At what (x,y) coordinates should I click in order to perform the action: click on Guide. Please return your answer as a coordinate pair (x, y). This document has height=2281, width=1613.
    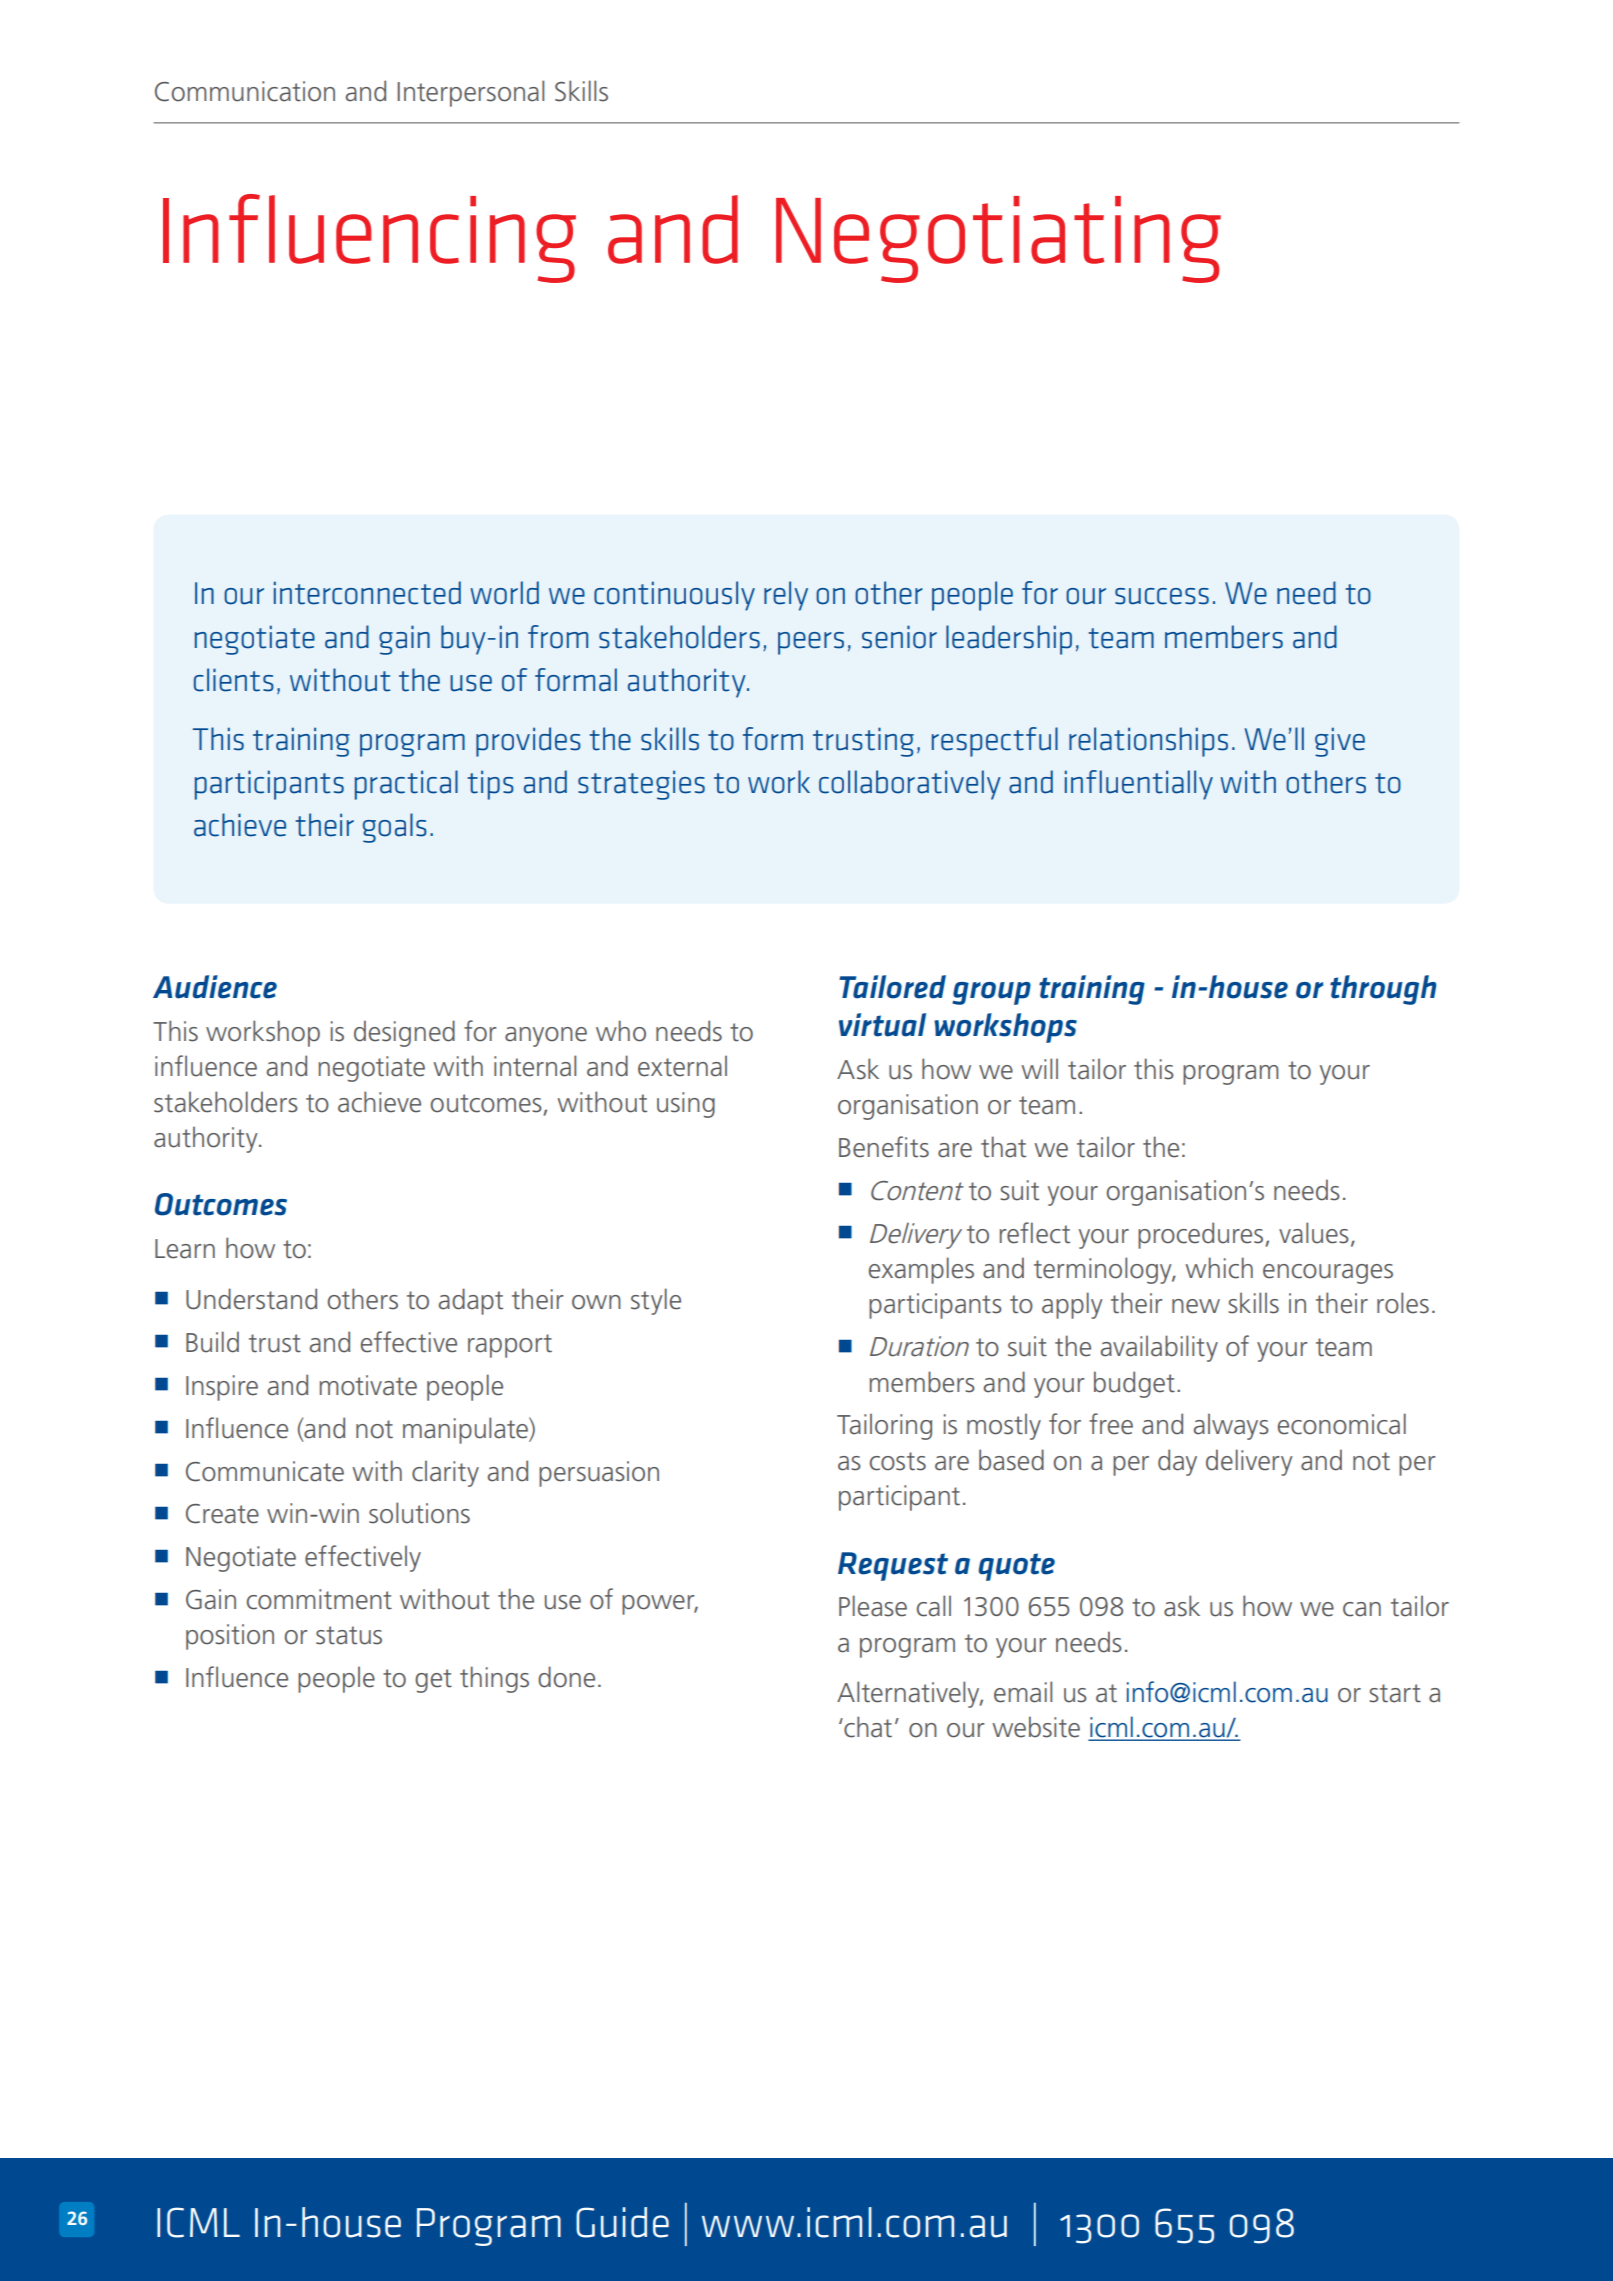
    Looking at the image, I should click on (622, 2222).
